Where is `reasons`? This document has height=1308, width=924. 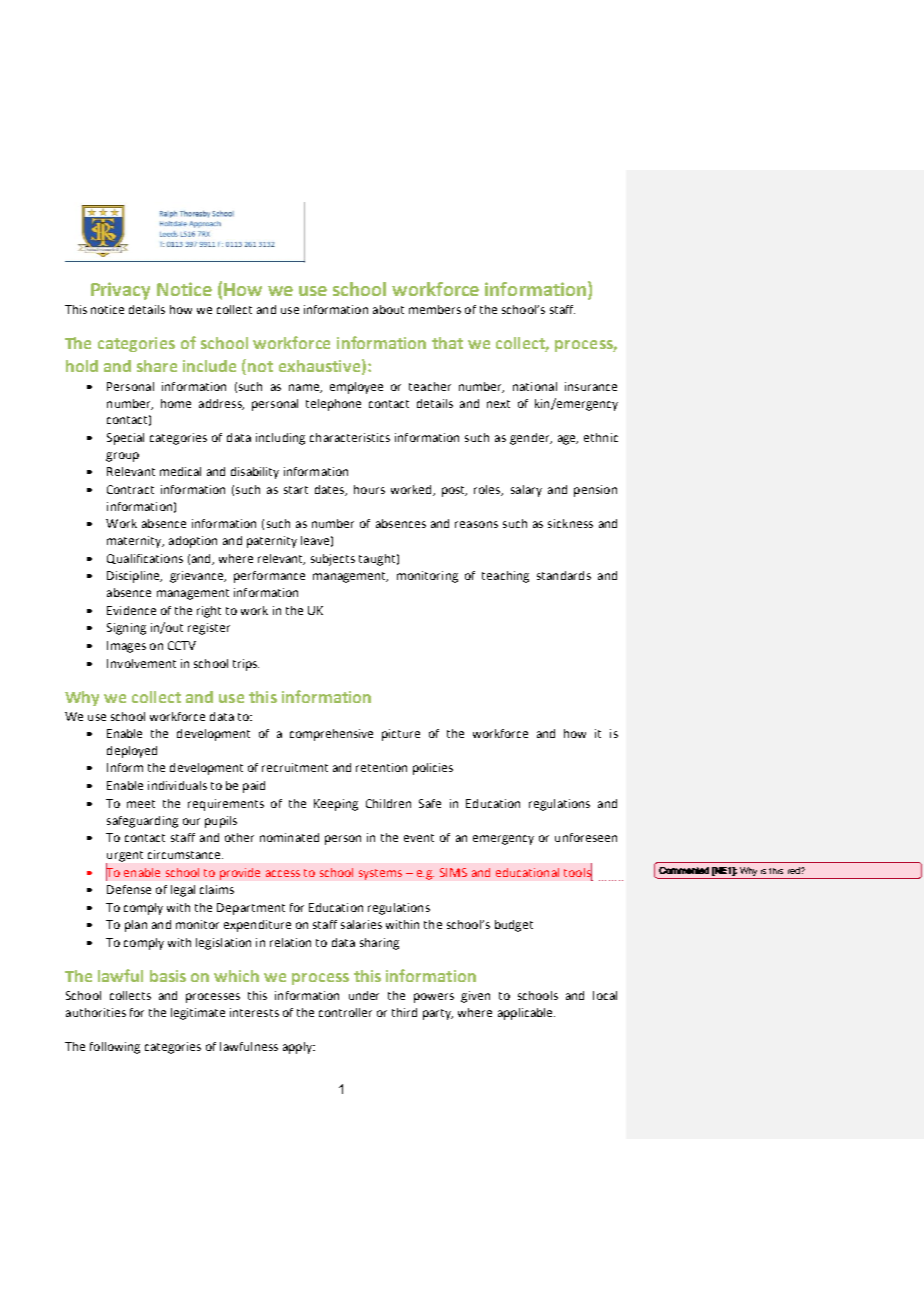
reasons is located at coordinates (476, 524).
